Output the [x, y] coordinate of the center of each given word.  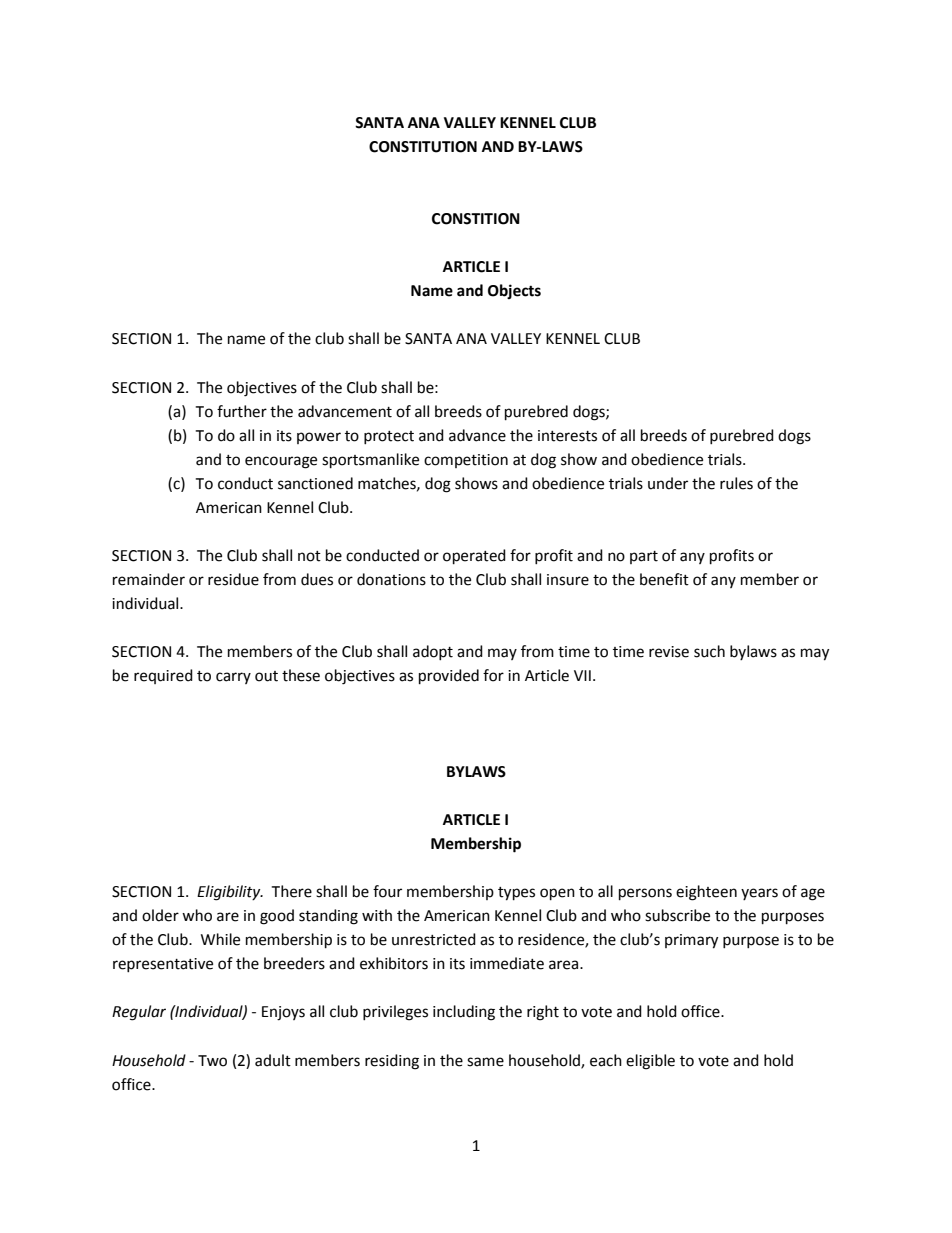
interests [567, 436]
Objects [514, 291]
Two [212, 1061]
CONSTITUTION [423, 147]
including [464, 1013]
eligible [650, 1062]
